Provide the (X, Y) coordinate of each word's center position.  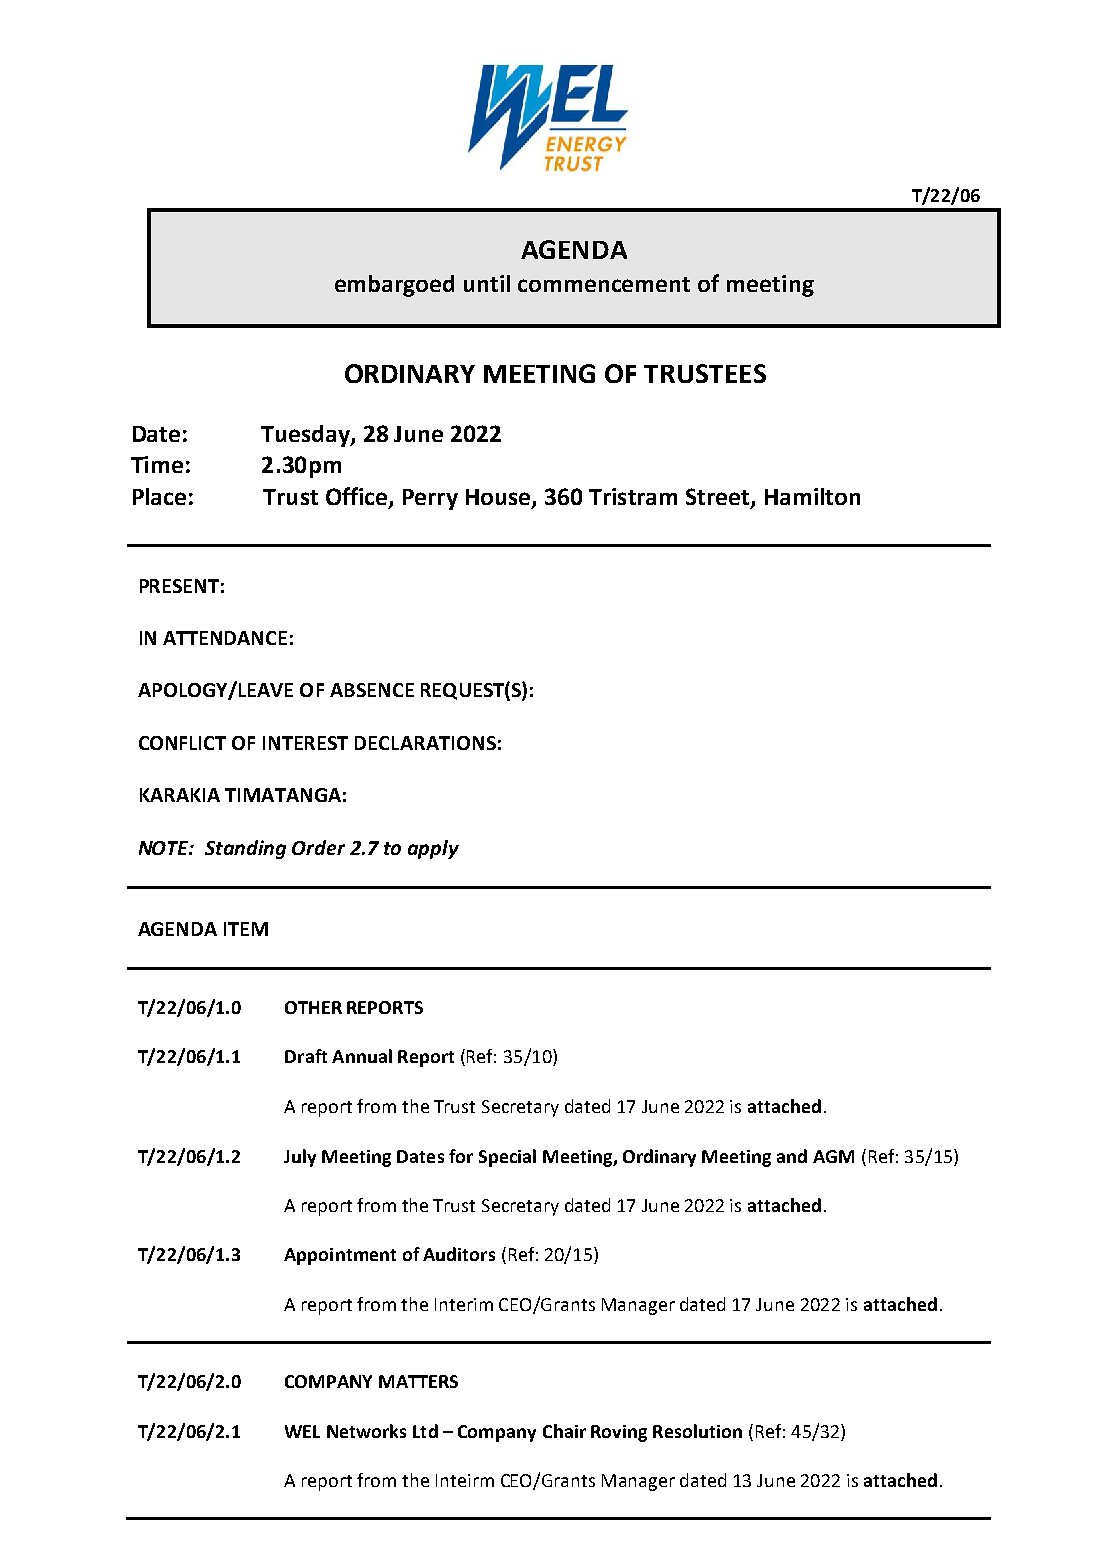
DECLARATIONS (425, 743)
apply (433, 849)
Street (719, 498)
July (300, 1158)
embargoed (394, 286)
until (487, 283)
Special (507, 1158)
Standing (245, 849)
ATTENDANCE (225, 638)
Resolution (697, 1431)
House (499, 498)
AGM (833, 1156)
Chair (564, 1431)
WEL (302, 1431)
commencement (604, 284)
